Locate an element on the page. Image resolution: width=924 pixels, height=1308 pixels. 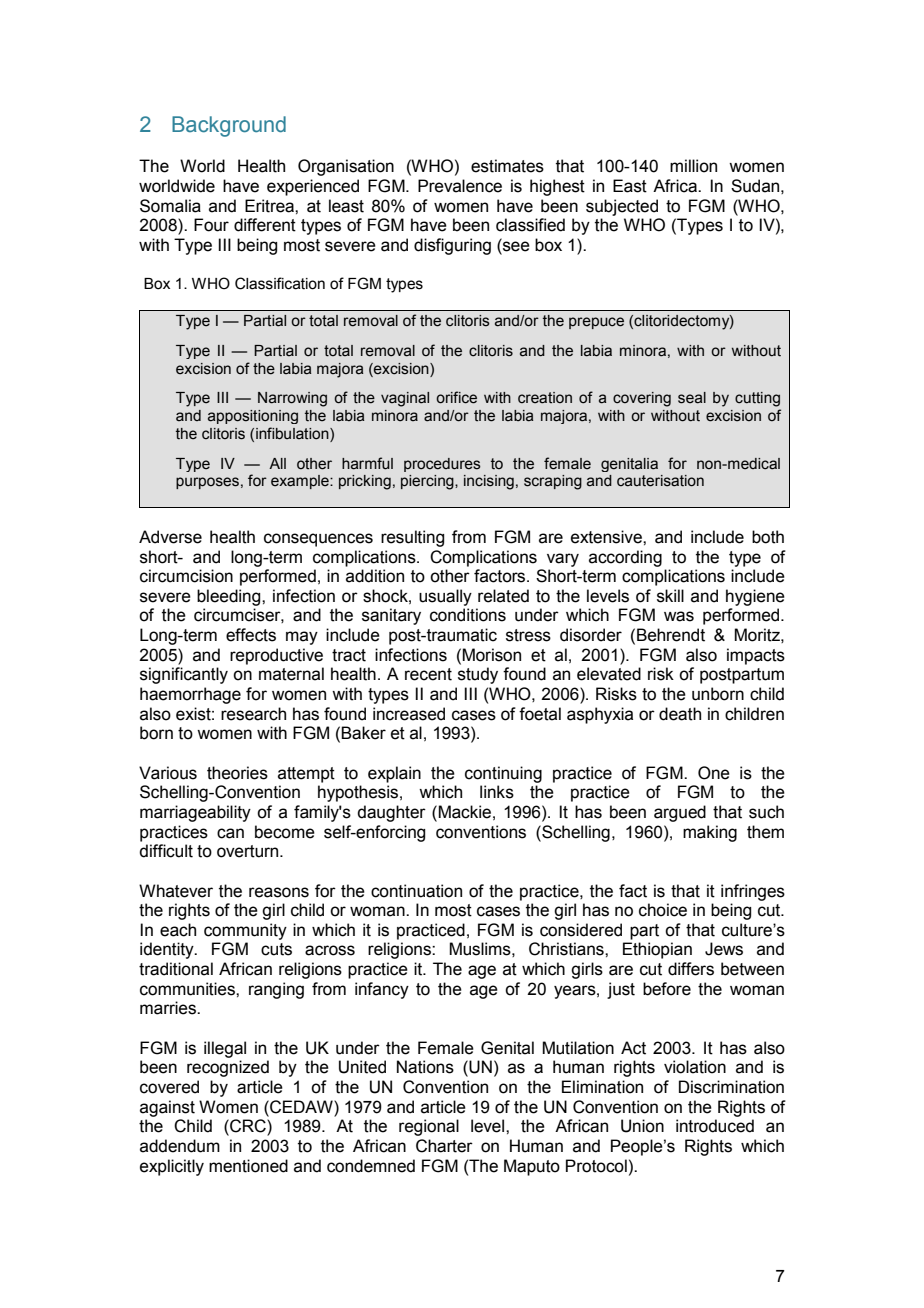
study is located at coordinates (478, 675).
